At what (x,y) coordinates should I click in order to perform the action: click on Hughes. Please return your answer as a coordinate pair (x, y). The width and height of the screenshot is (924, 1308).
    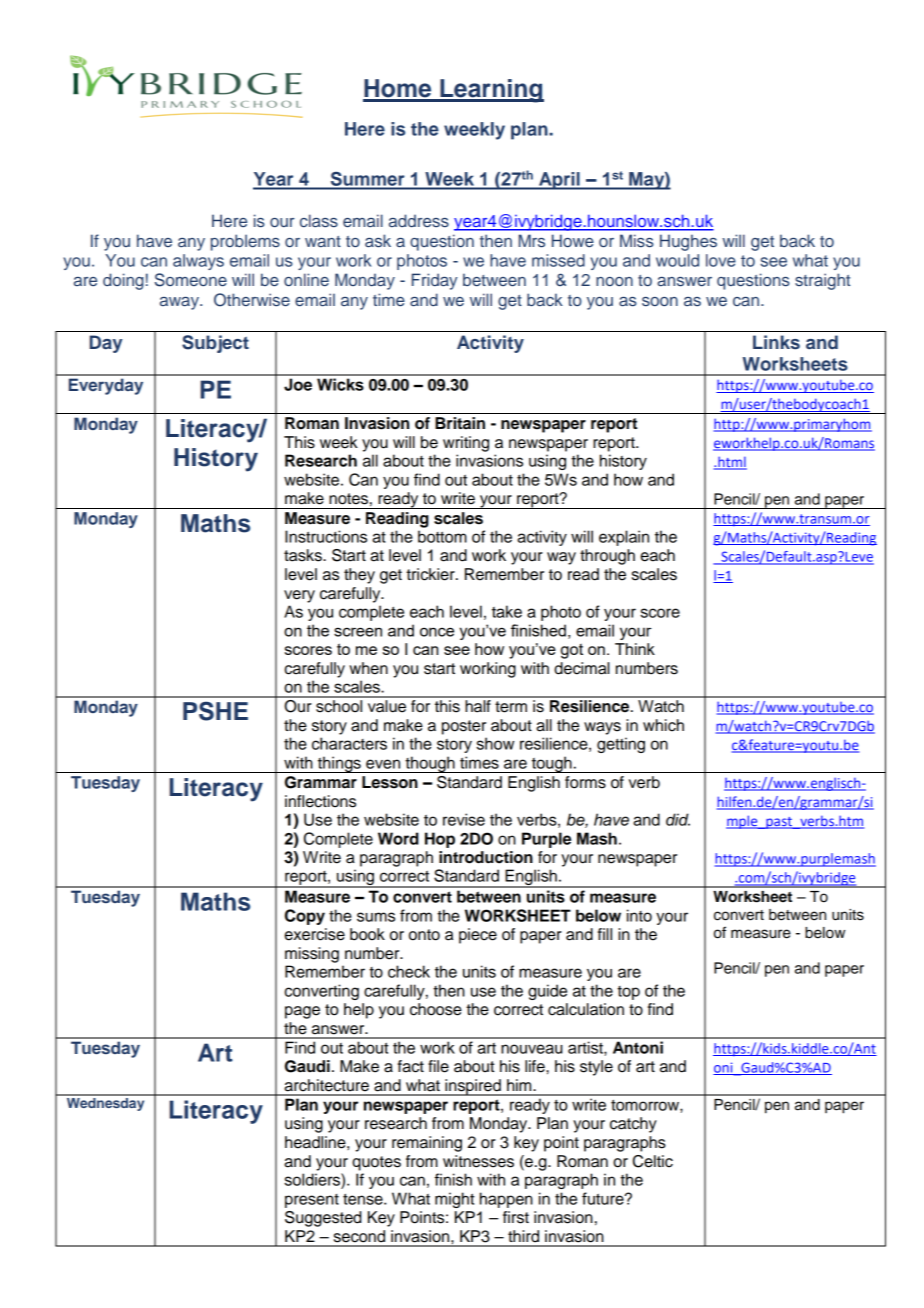
    Looking at the image, I should click on (688, 242).
